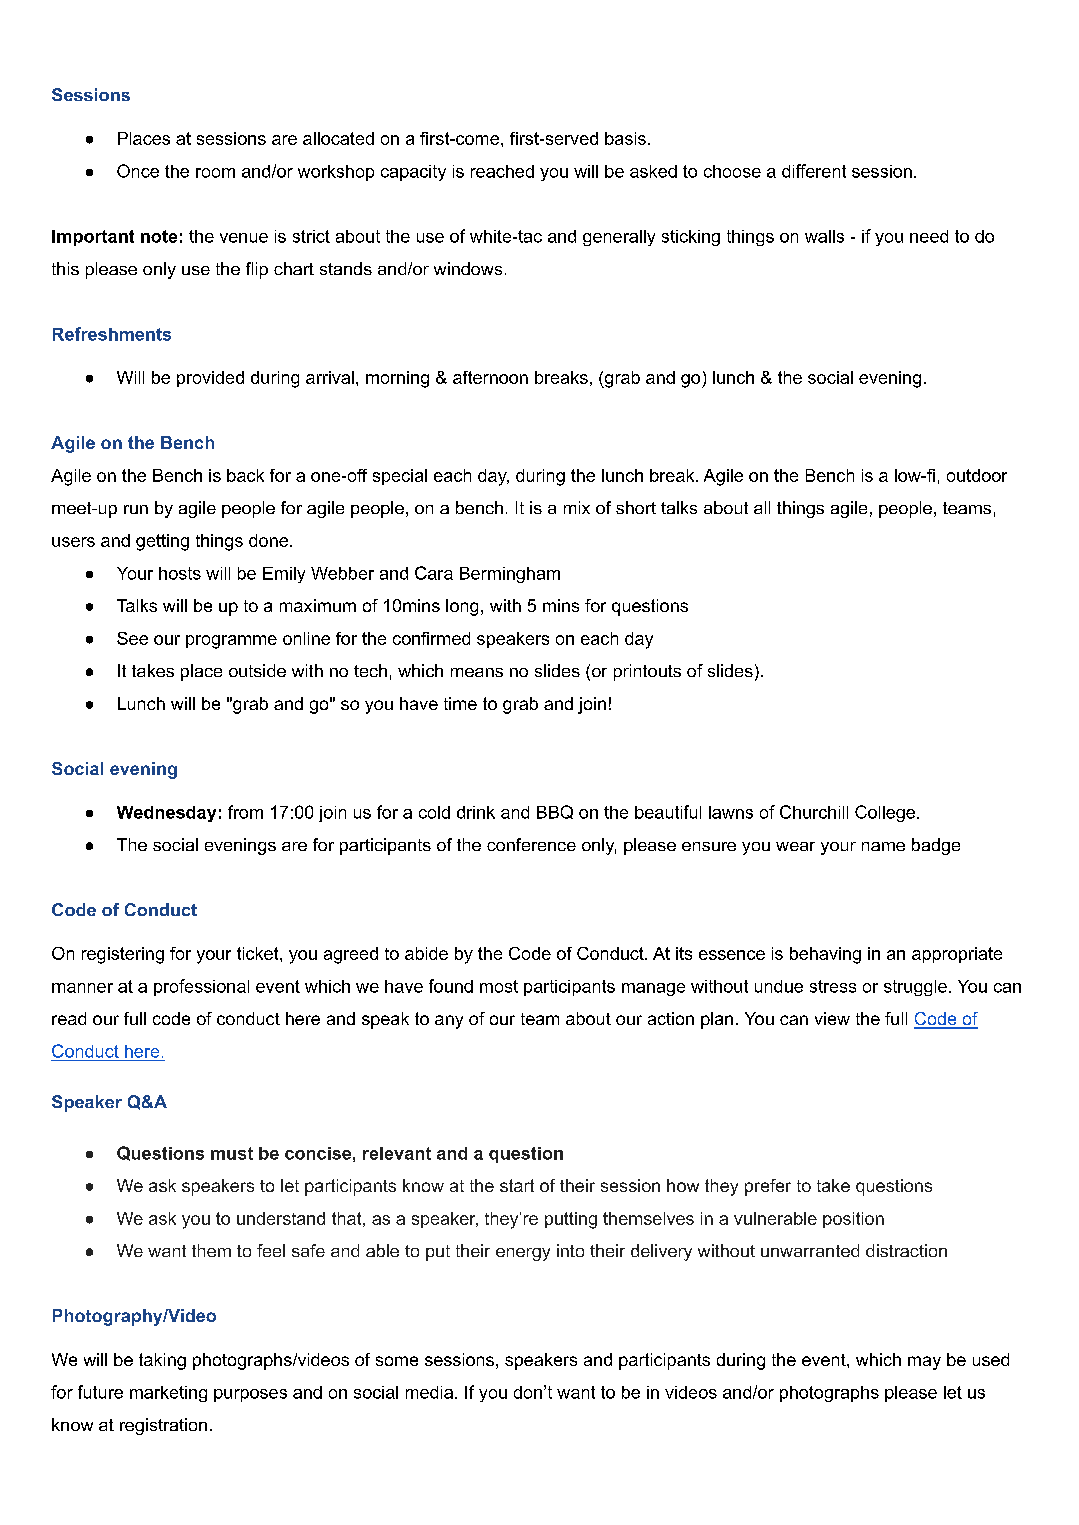 Image resolution: width=1079 pixels, height=1525 pixels. I want to click on room, so click(215, 173).
